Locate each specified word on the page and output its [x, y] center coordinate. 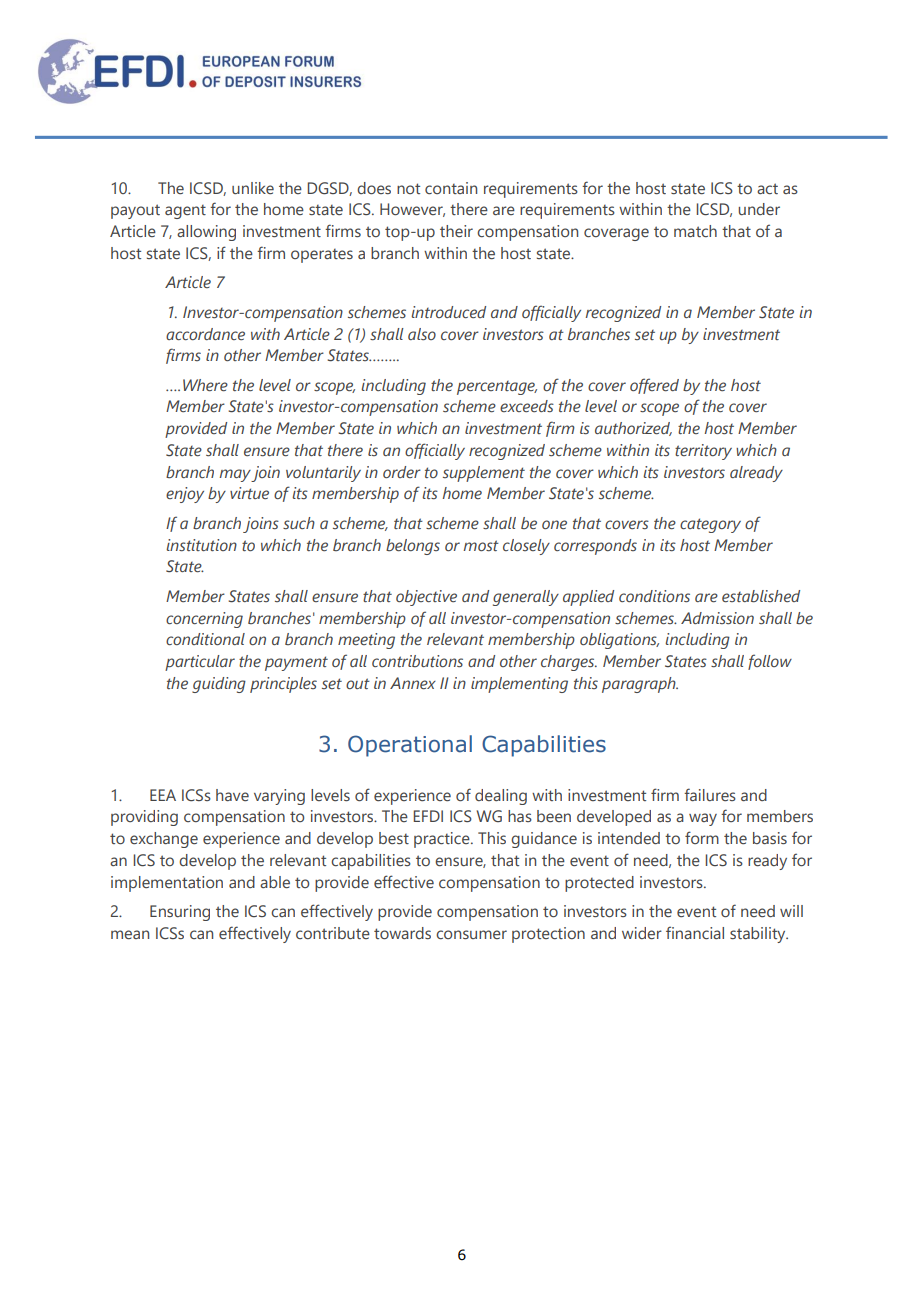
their [456, 231]
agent [185, 212]
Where [205, 385]
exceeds [527, 406]
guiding [219, 685]
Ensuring [180, 913]
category [710, 525]
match [695, 231]
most [481, 546]
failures [710, 794]
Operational [410, 746]
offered [654, 386]
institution [201, 545]
